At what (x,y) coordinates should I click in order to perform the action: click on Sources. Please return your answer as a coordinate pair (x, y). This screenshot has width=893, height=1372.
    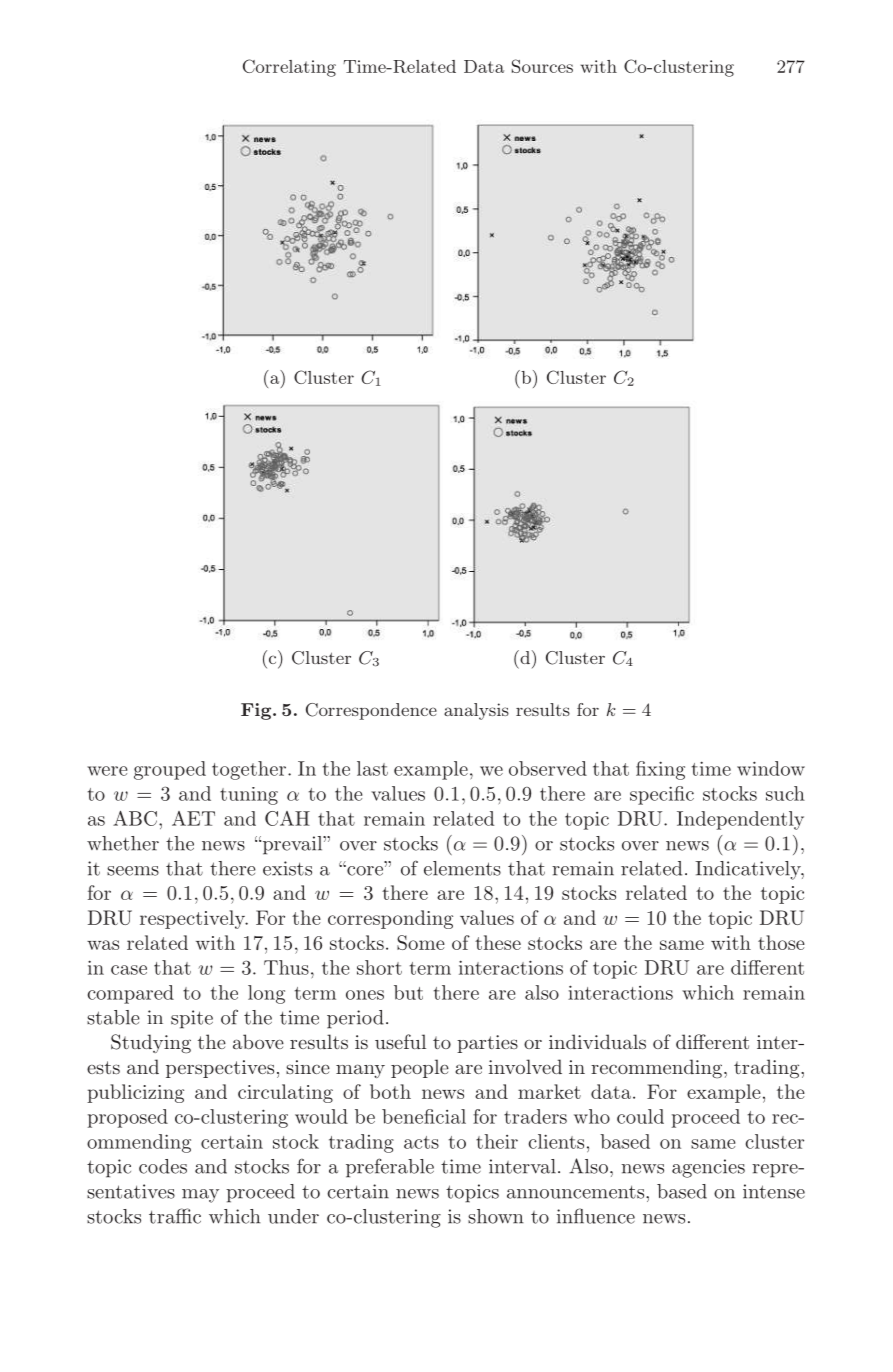
    Looking at the image, I should click on (542, 66).
